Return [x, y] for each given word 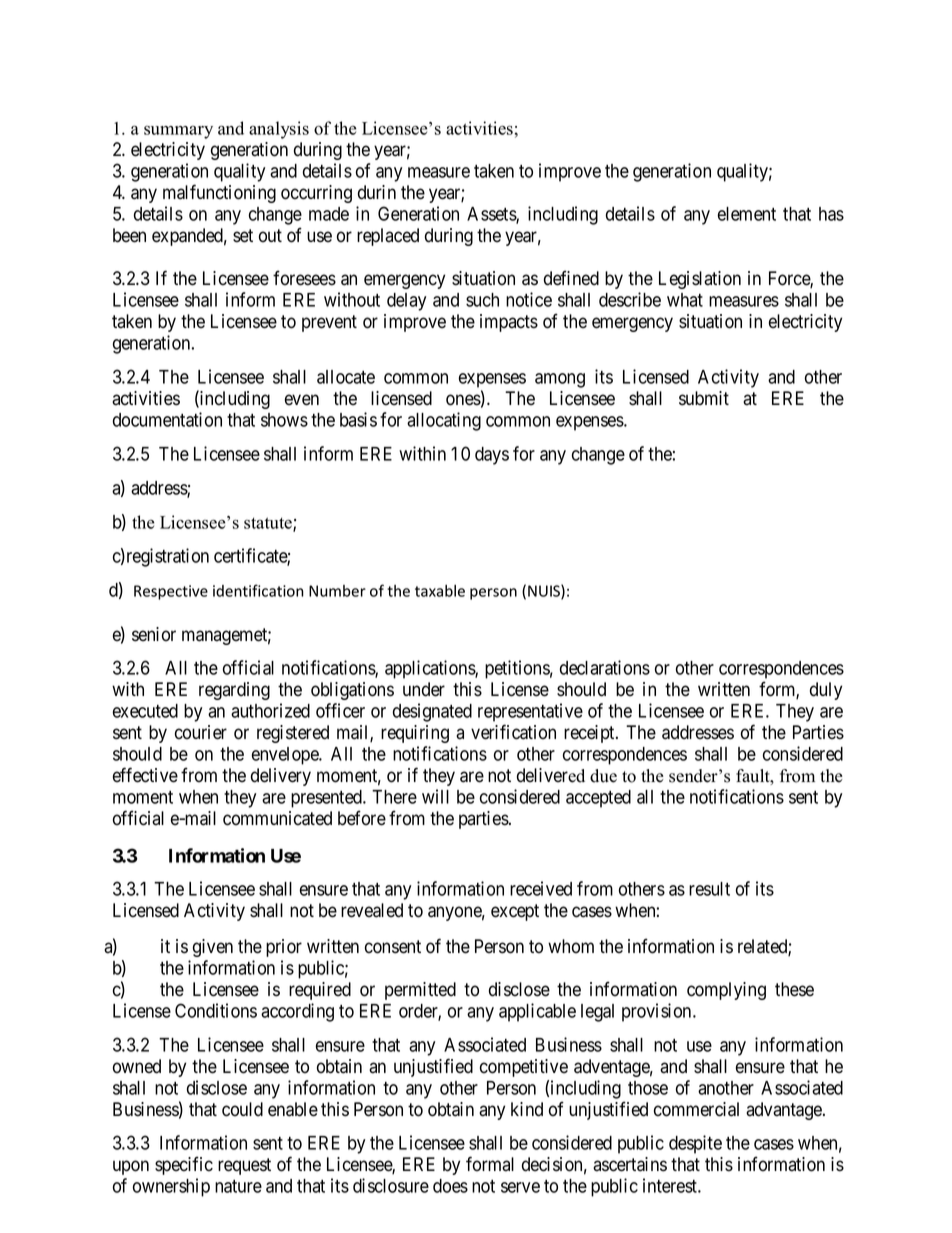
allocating [444, 421]
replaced [388, 237]
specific [184, 1165]
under [424, 689]
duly [826, 691]
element [747, 214]
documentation [167, 419]
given [213, 948]
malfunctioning [219, 193]
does [450, 1186]
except [515, 912]
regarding [234, 691]
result [709, 889]
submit [704, 398]
